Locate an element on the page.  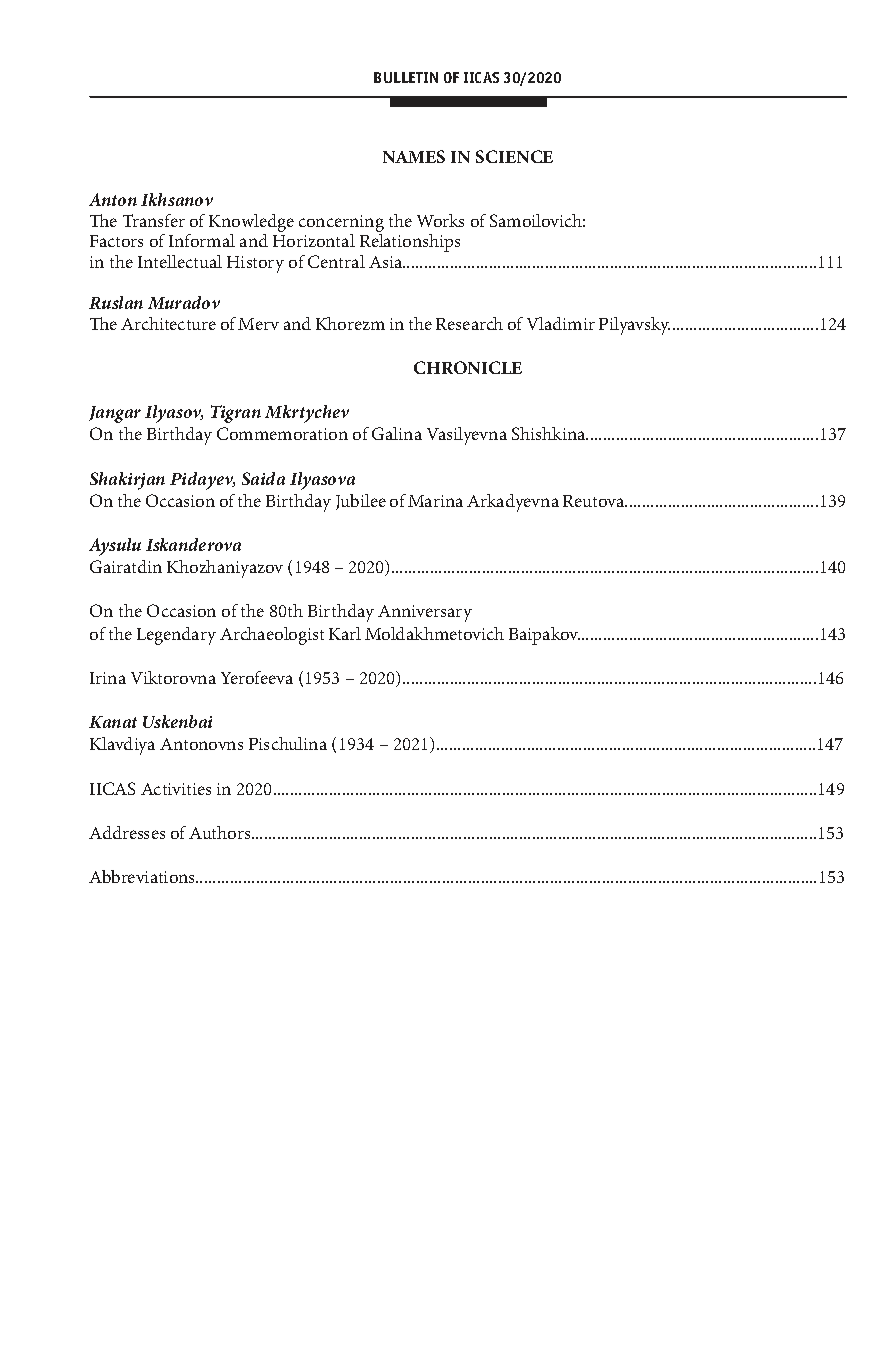
Relationships is located at coordinates (410, 243).
